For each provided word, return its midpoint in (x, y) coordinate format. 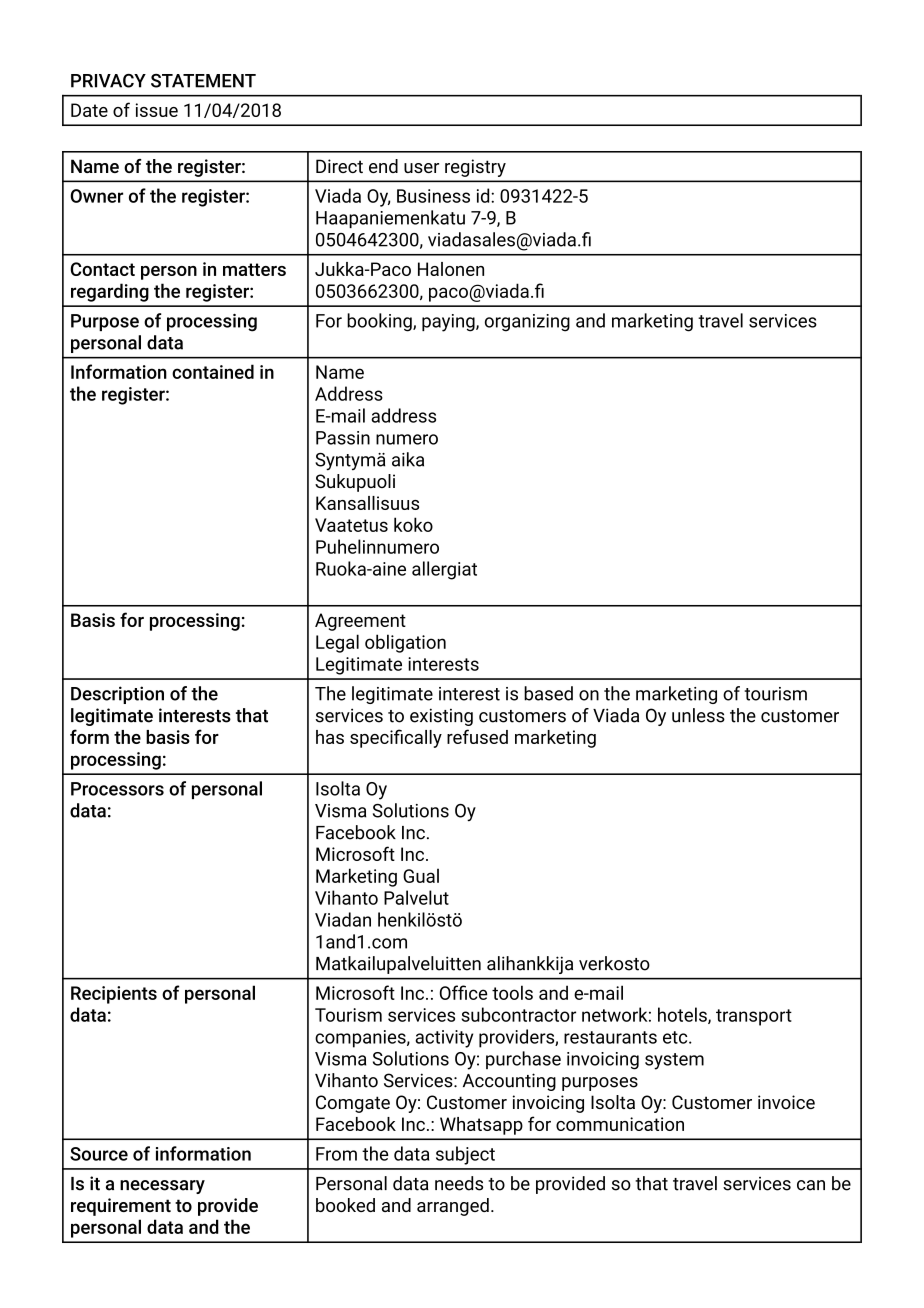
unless (698, 715)
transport (754, 1017)
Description (117, 695)
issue (157, 110)
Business (433, 196)
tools (512, 992)
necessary (162, 1187)
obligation (405, 643)
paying (449, 323)
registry (475, 168)
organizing (527, 323)
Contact (102, 269)
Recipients (114, 995)
